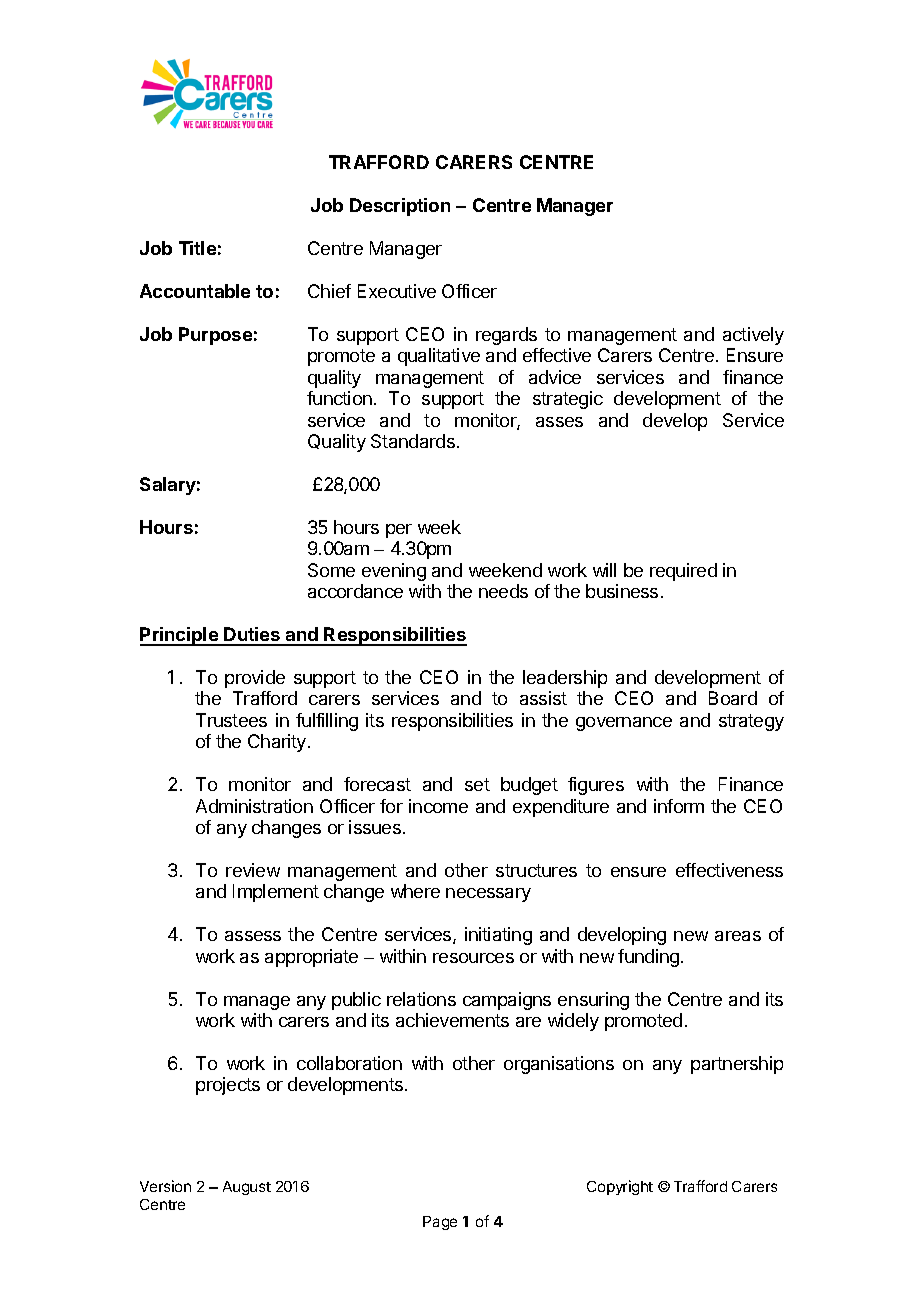  What do you see at coordinates (440, 1223) in the image?
I see `Page` at bounding box center [440, 1223].
